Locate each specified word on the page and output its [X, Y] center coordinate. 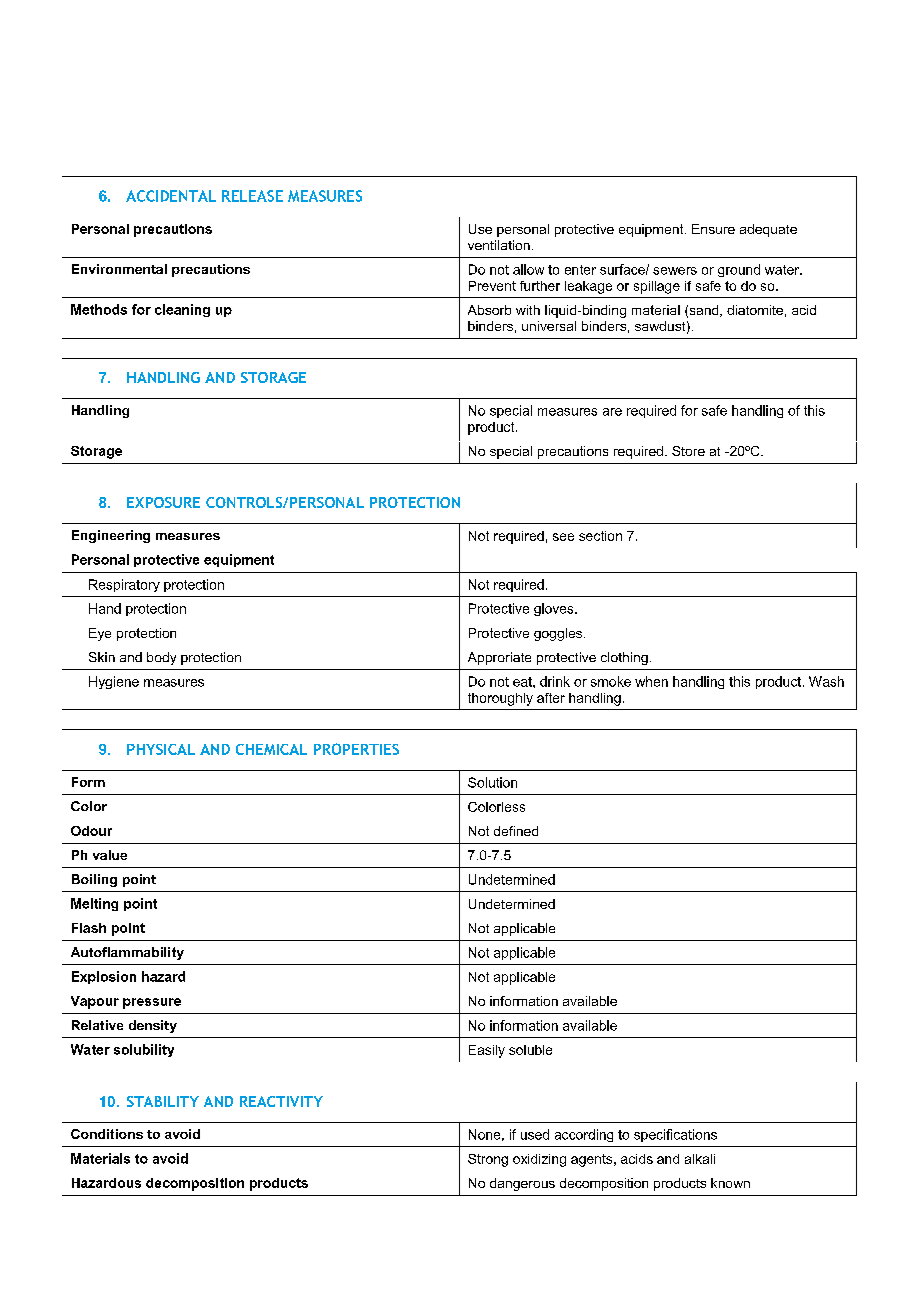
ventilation [499, 245]
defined [516, 831]
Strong [488, 1160]
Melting [94, 904]
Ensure [713, 229]
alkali [700, 1159]
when [651, 681]
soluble [530, 1050]
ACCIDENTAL [171, 196]
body [161, 658]
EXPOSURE [163, 502]
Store [688, 451]
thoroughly [500, 699]
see [563, 537]
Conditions [107, 1134]
